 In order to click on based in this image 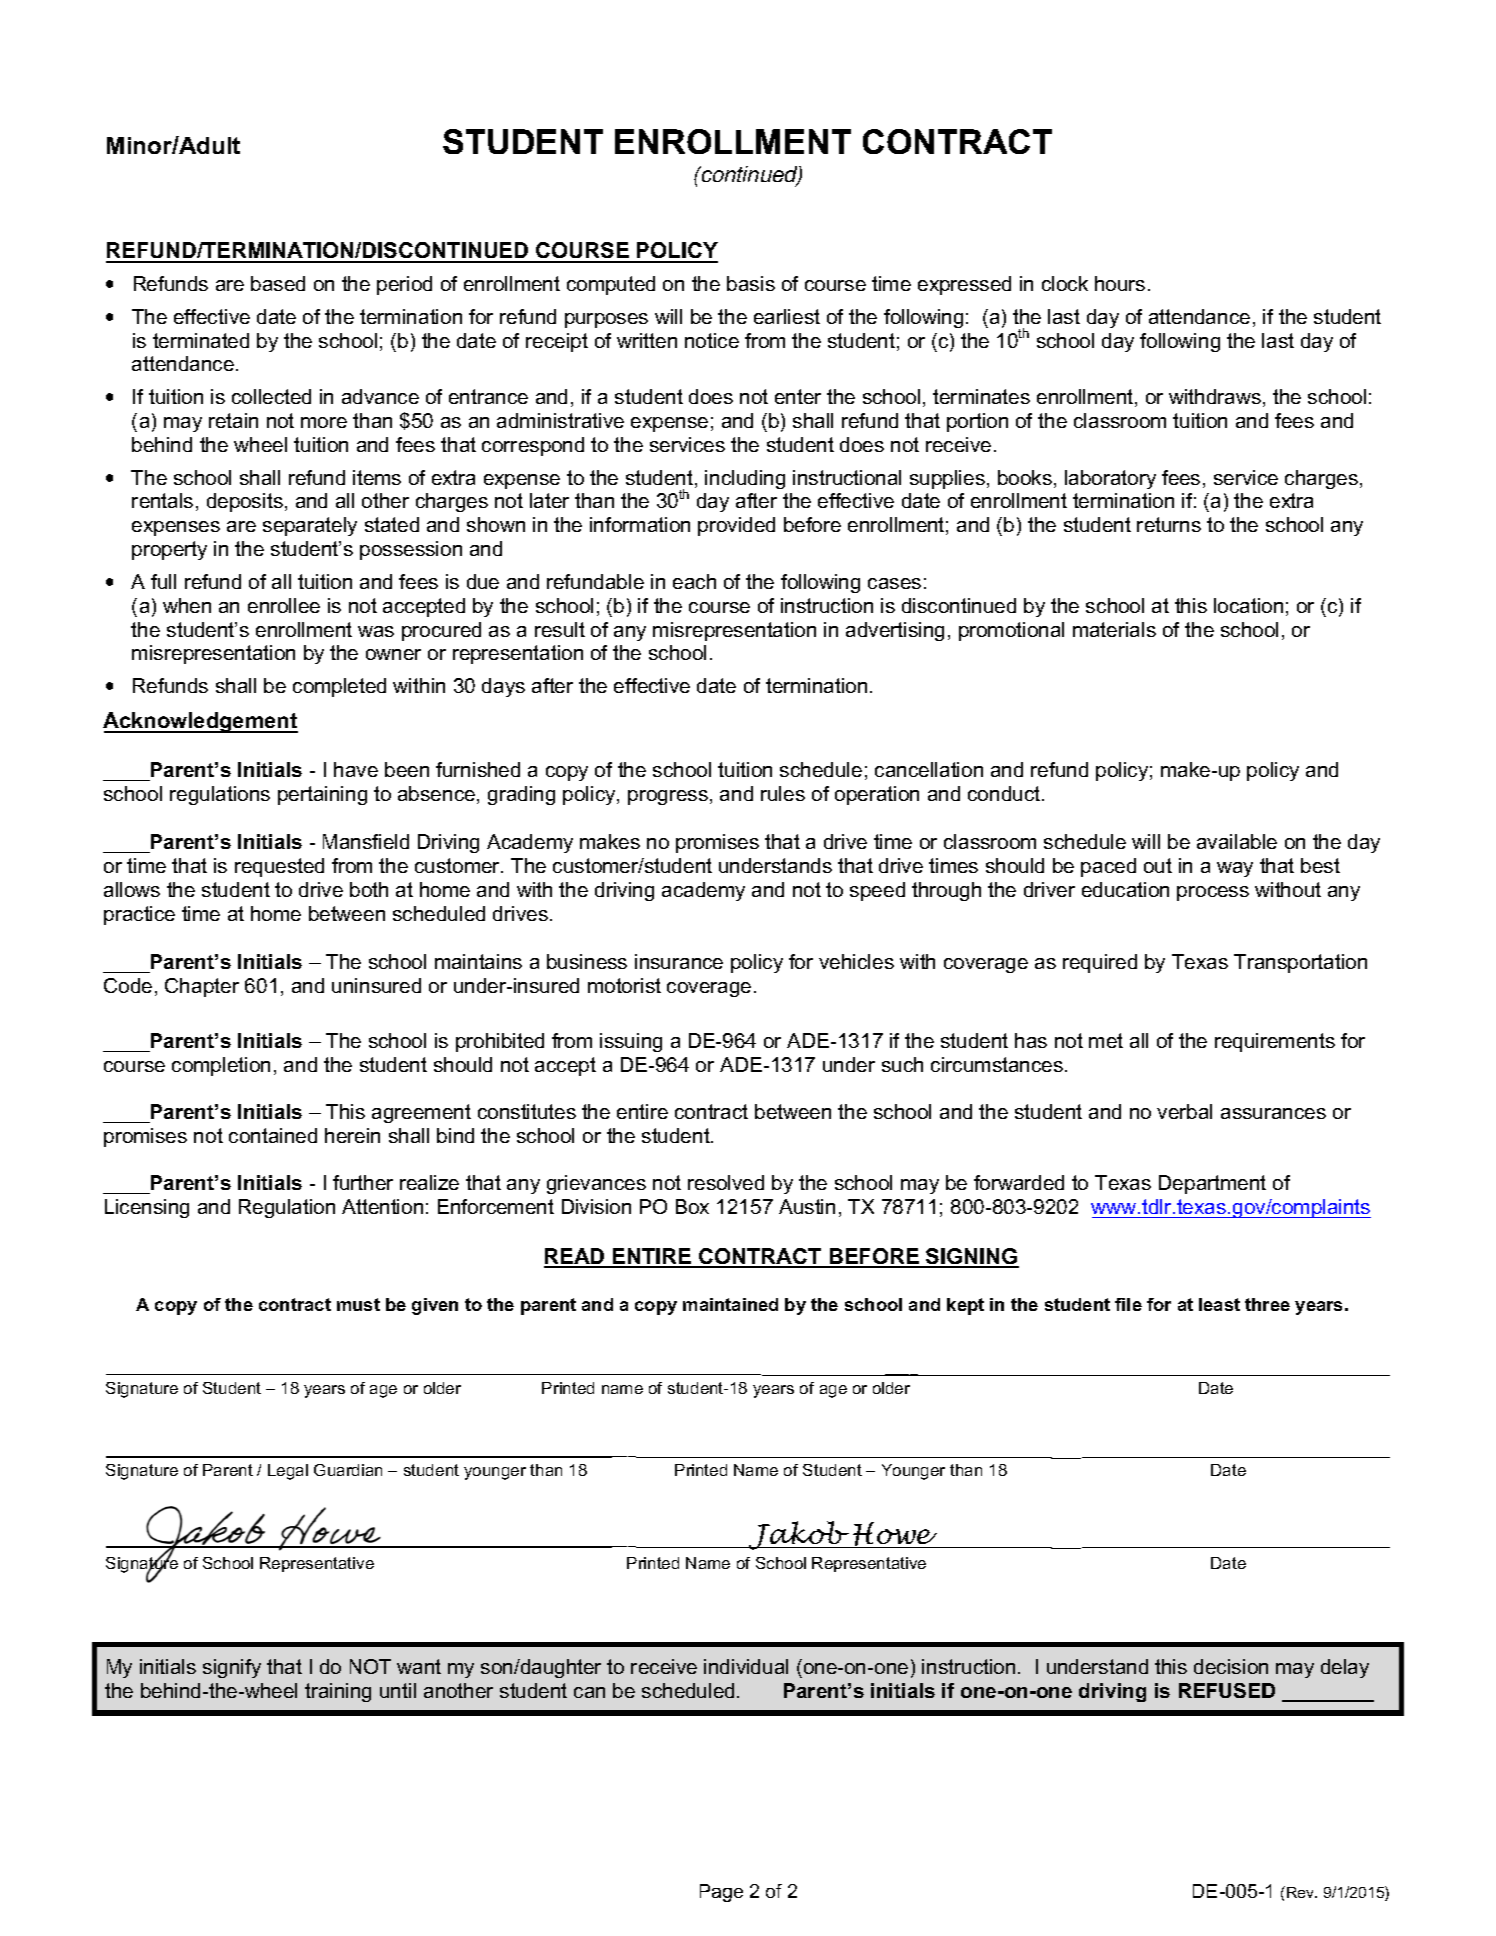, I will do `click(278, 283)`.
